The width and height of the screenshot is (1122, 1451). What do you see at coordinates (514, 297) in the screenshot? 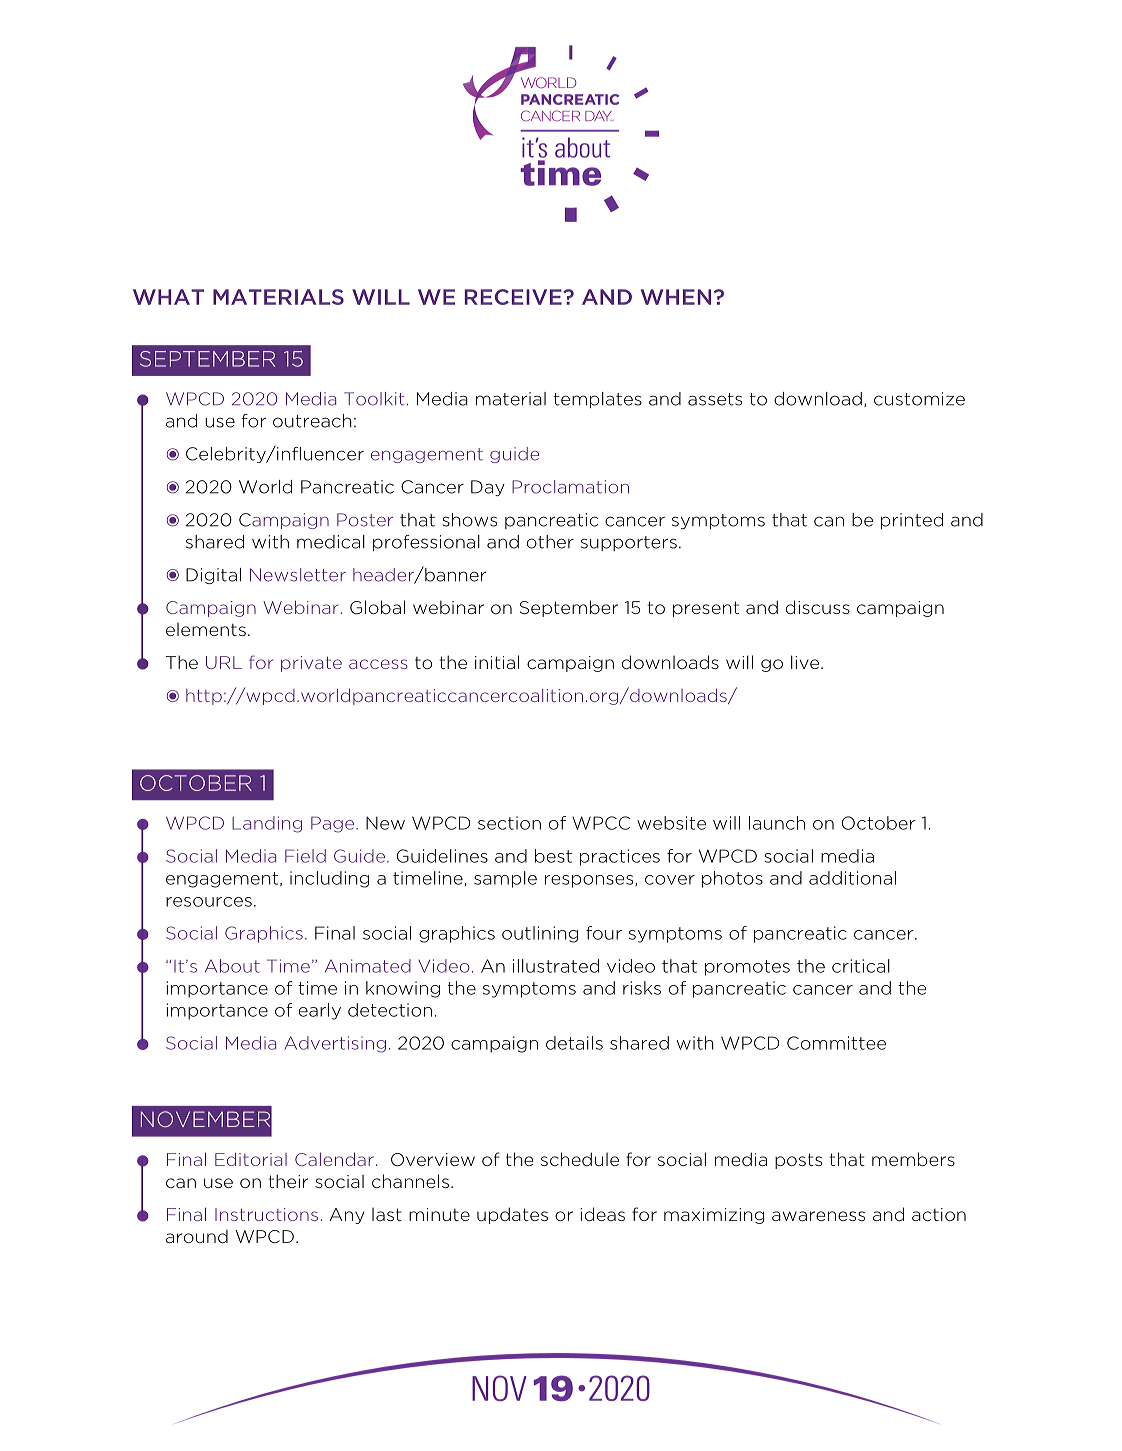
I see `RECEIVE` at bounding box center [514, 297].
